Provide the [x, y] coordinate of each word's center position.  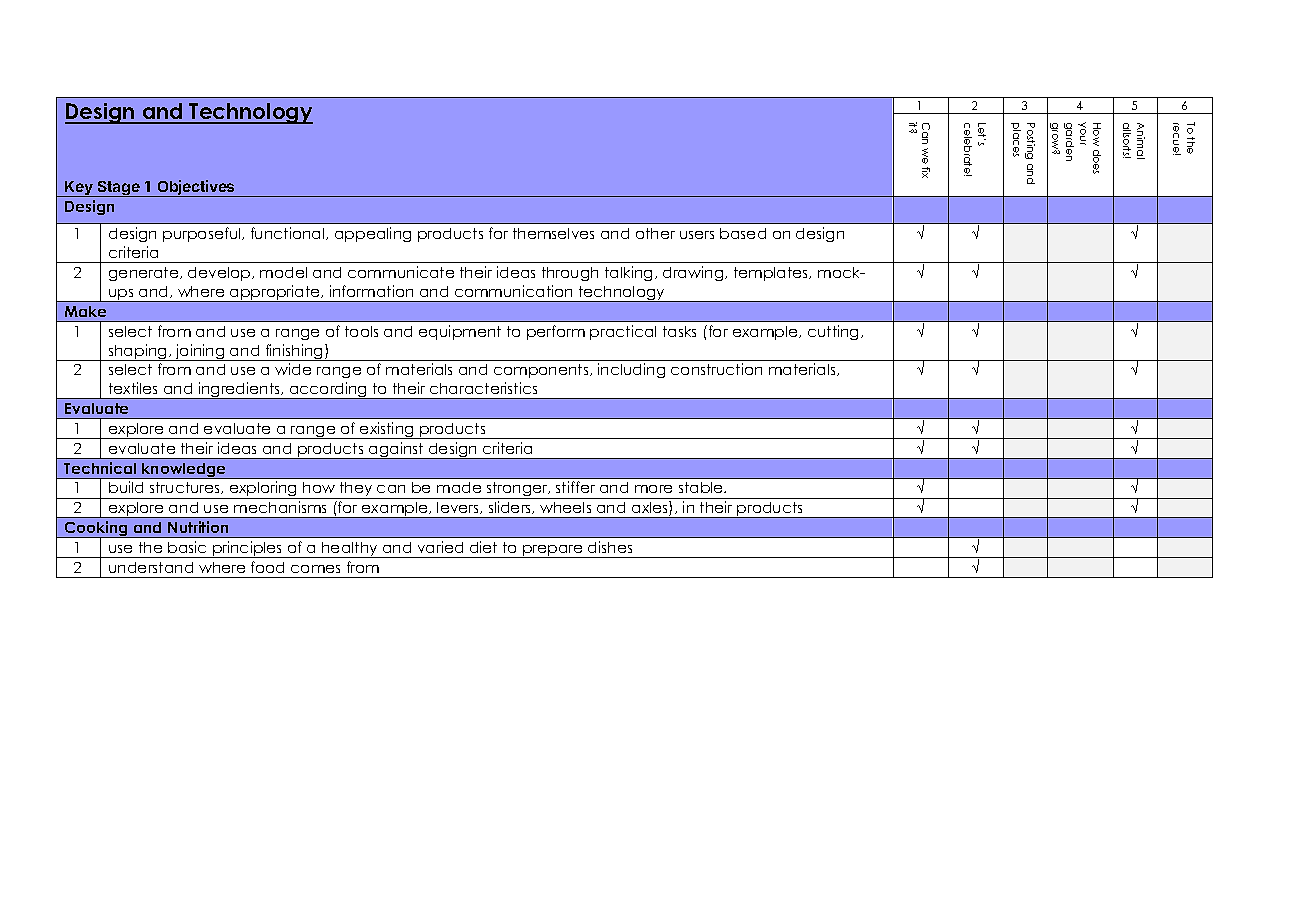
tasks [679, 331]
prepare [553, 551]
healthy [350, 550]
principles [248, 549]
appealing [373, 234]
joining [200, 352]
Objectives [196, 188]
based [743, 233]
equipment [460, 332]
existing [387, 430]
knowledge [184, 471]
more [653, 489]
